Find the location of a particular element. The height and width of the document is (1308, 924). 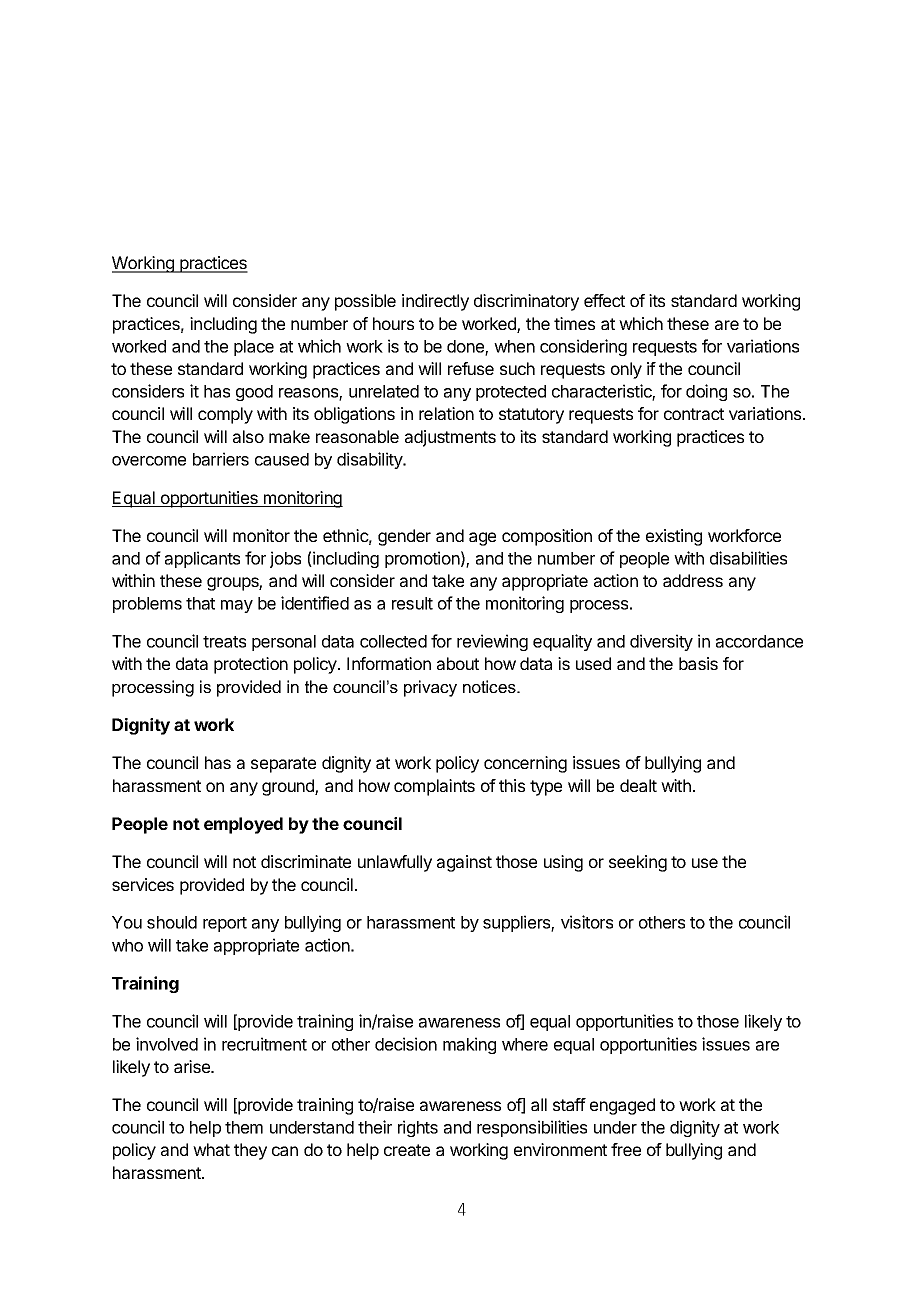

indirectly is located at coordinates (435, 302).
